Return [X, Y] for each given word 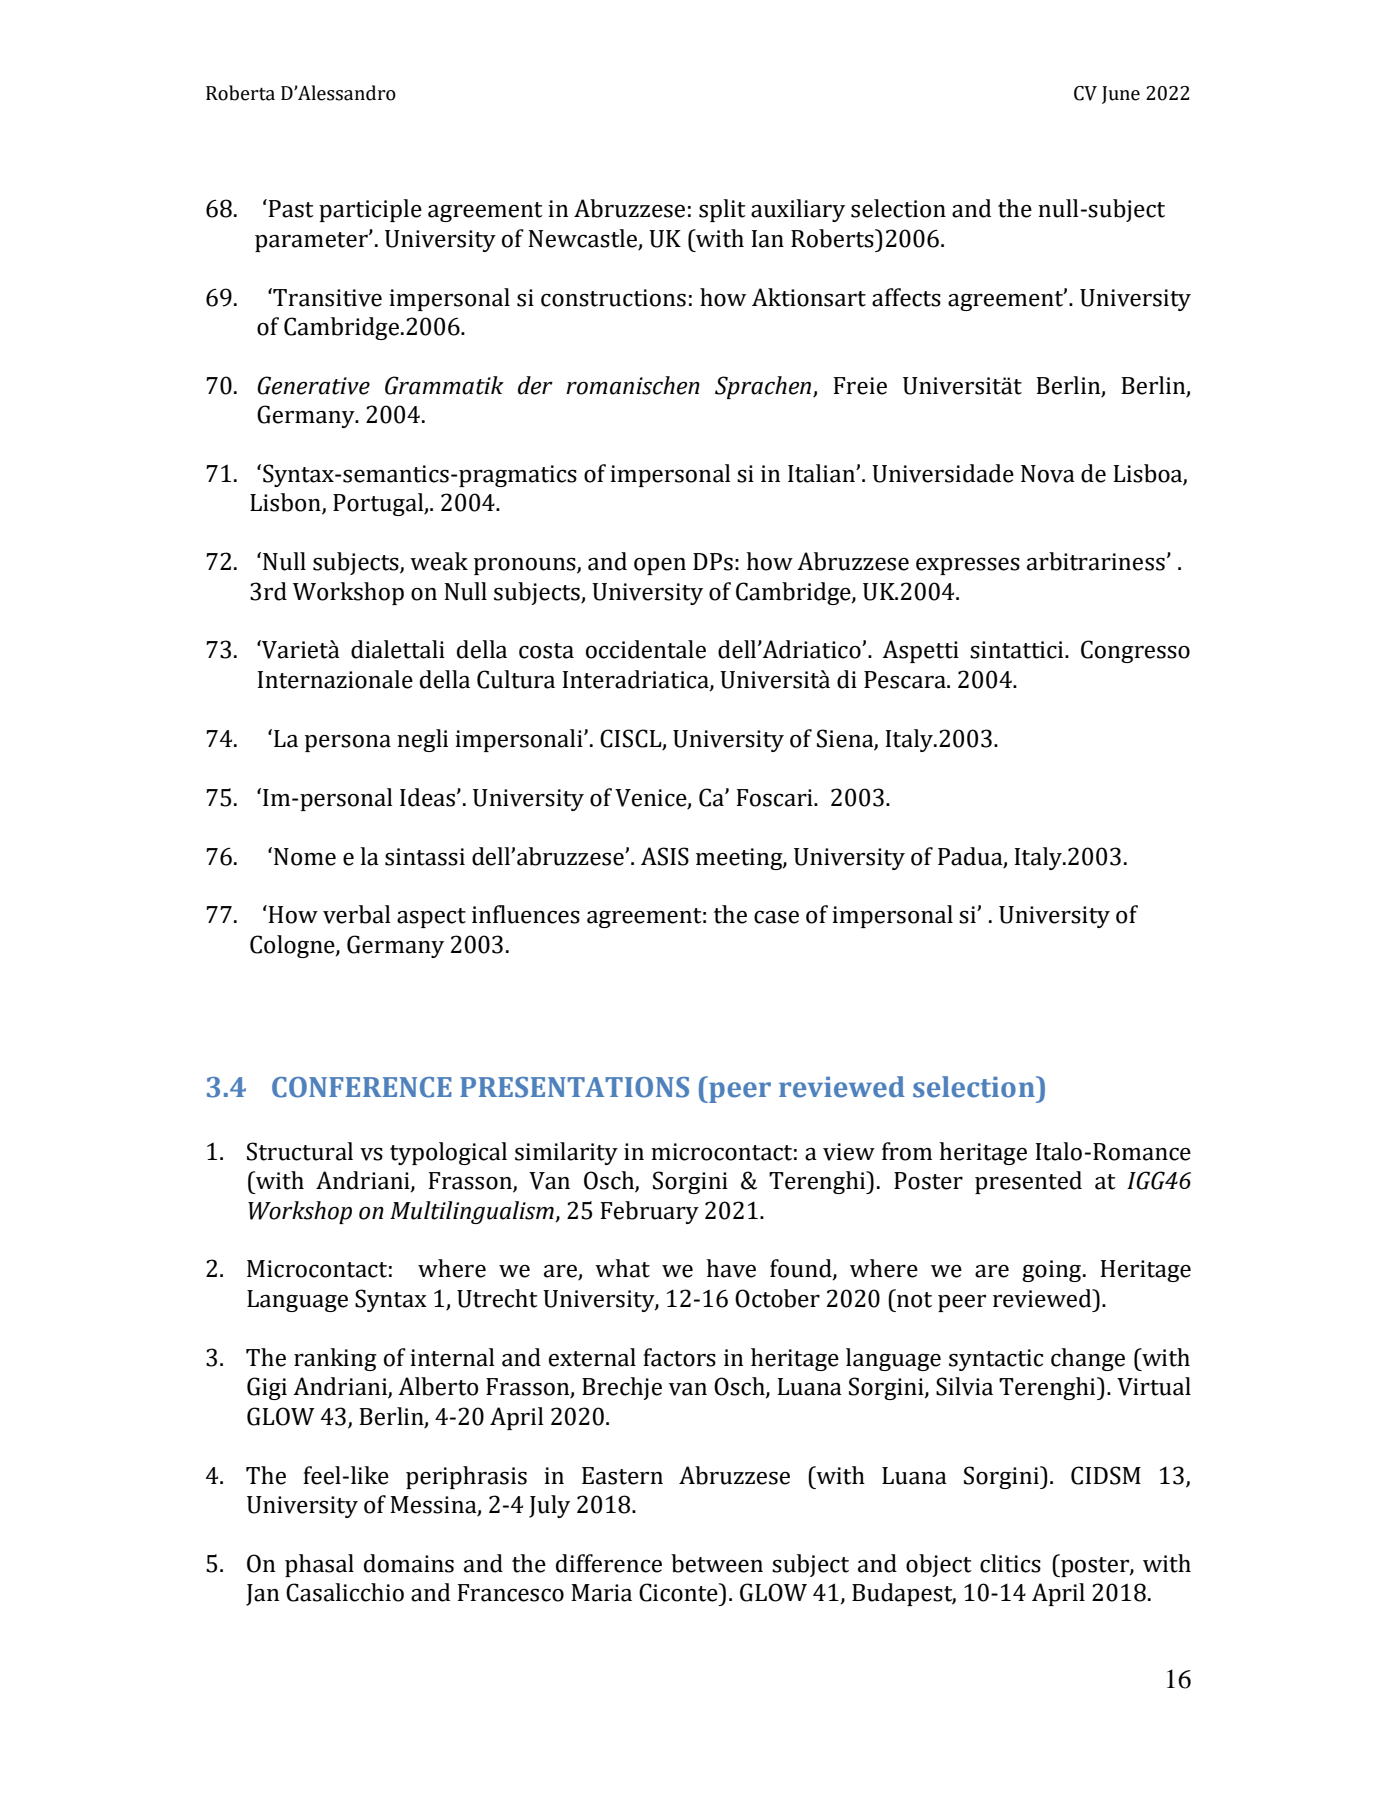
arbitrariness [1096, 561]
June [1121, 95]
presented [1028, 1182]
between [717, 1563]
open [660, 566]
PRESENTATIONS [574, 1087]
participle [370, 210]
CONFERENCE [362, 1087]
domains [409, 1563]
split [722, 210]
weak [439, 561]
